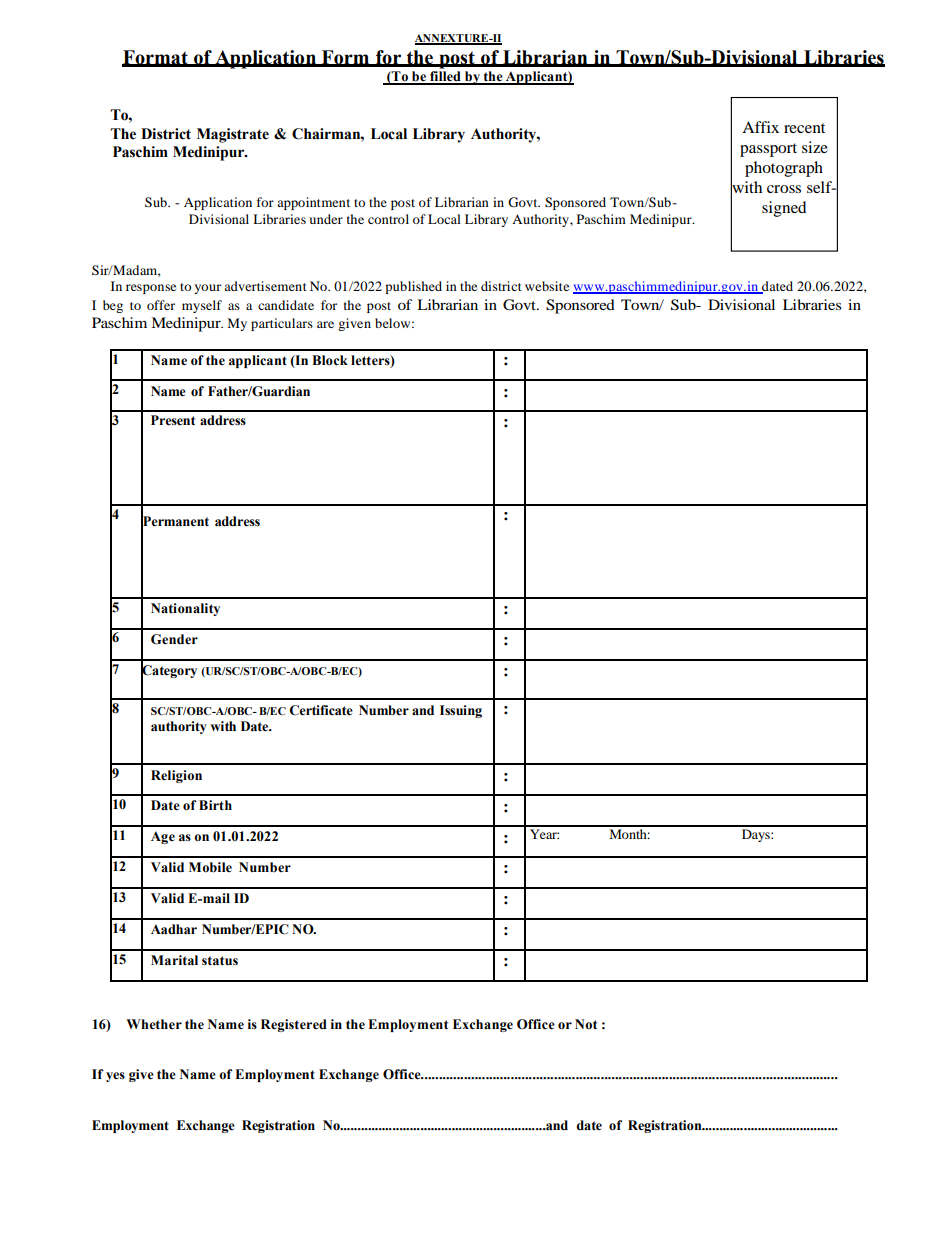  I want to click on Magistrate, so click(233, 135).
